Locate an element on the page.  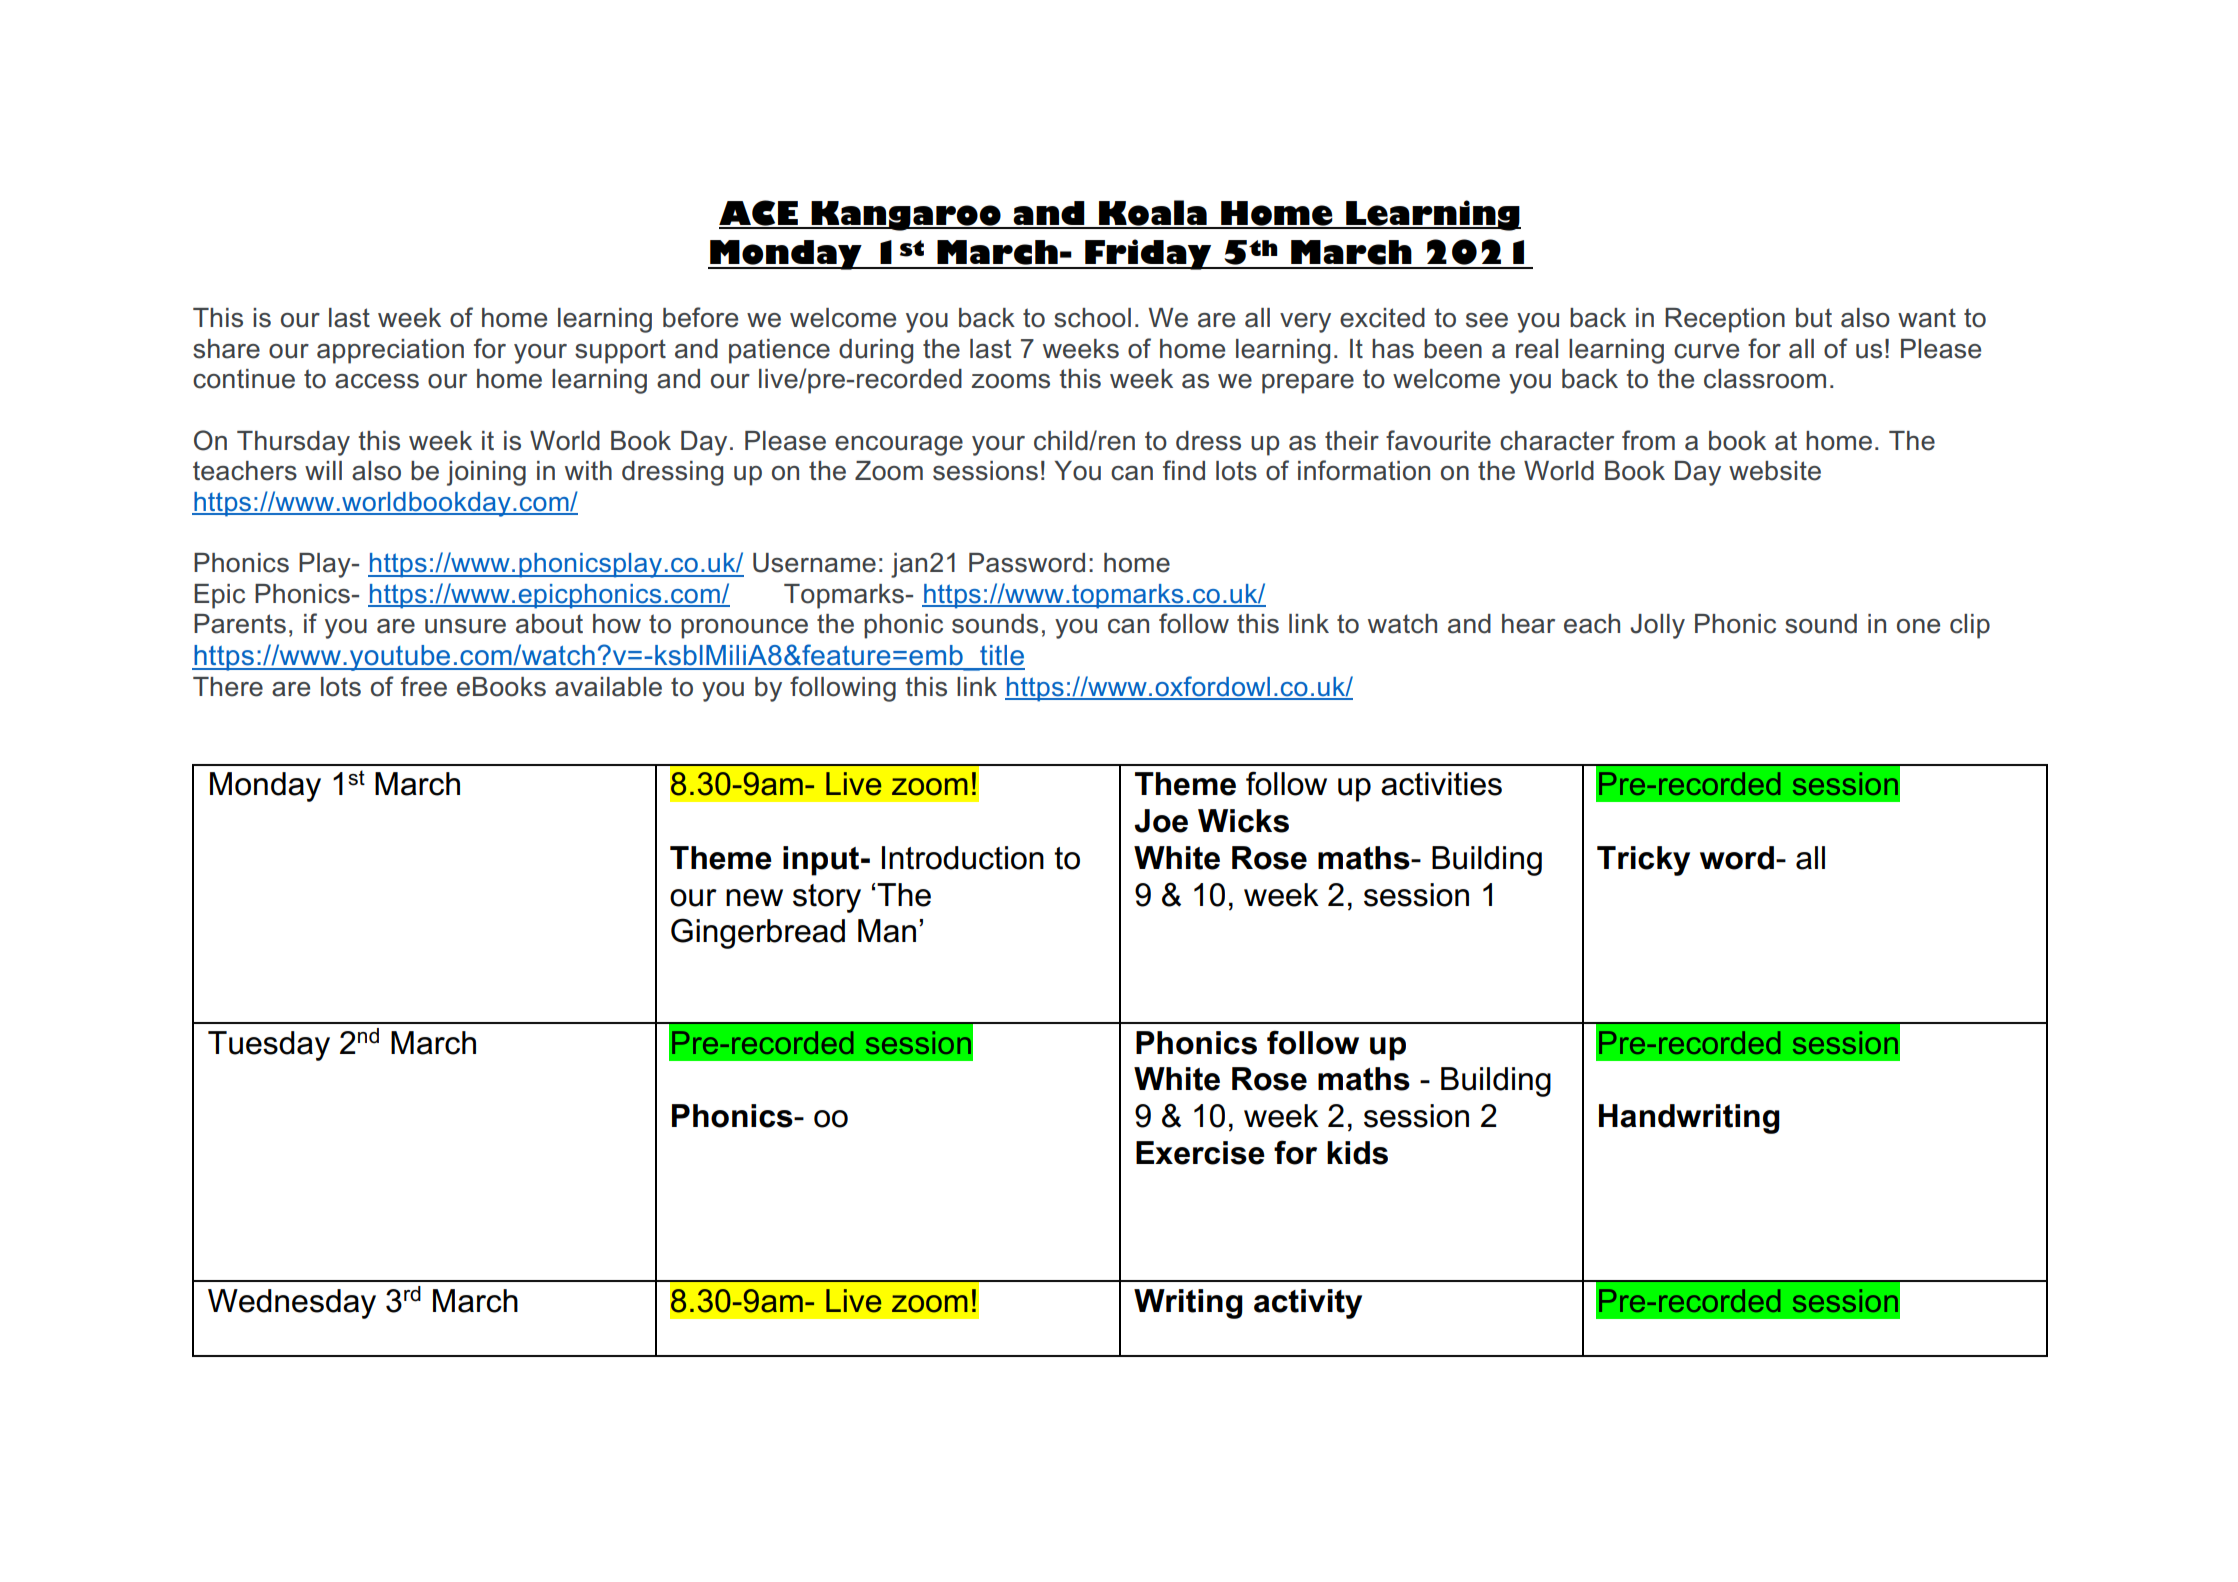
appreciation is located at coordinates (390, 351).
